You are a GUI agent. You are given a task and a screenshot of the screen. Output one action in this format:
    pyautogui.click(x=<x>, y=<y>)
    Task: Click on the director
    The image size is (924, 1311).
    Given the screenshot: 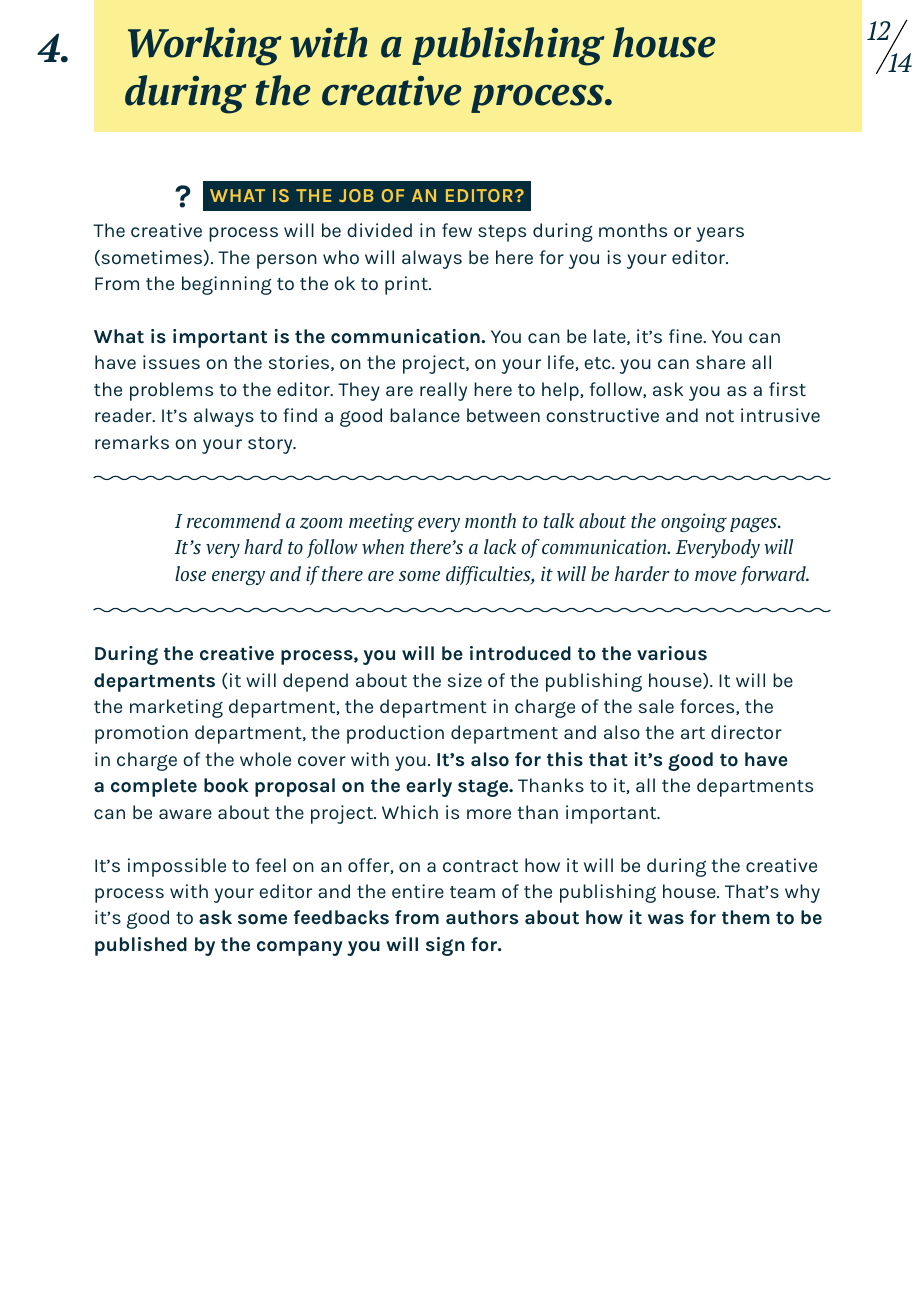 What is the action you would take?
    pyautogui.click(x=746, y=732)
